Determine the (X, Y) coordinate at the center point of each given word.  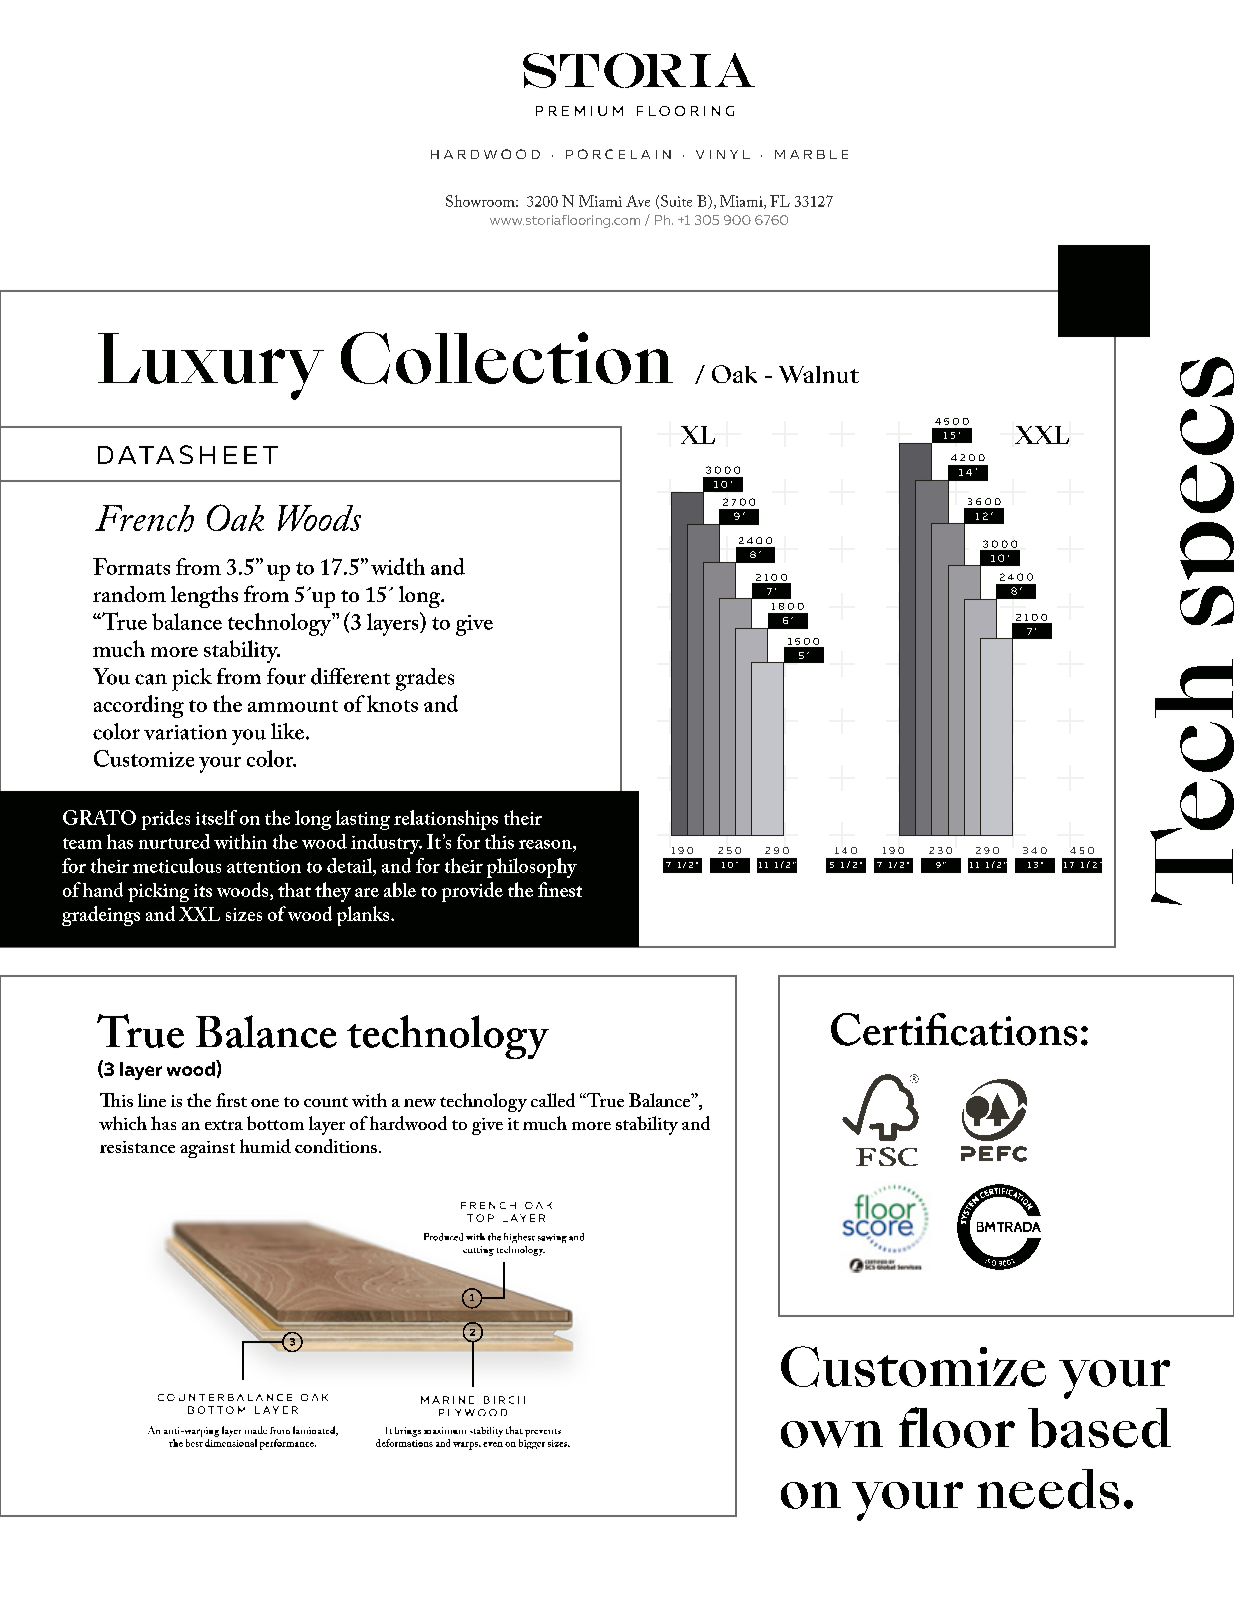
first (231, 1100)
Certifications (954, 1029)
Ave (638, 201)
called (553, 1100)
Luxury (211, 366)
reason (546, 844)
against (207, 1149)
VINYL (723, 154)
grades (425, 679)
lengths (204, 597)
